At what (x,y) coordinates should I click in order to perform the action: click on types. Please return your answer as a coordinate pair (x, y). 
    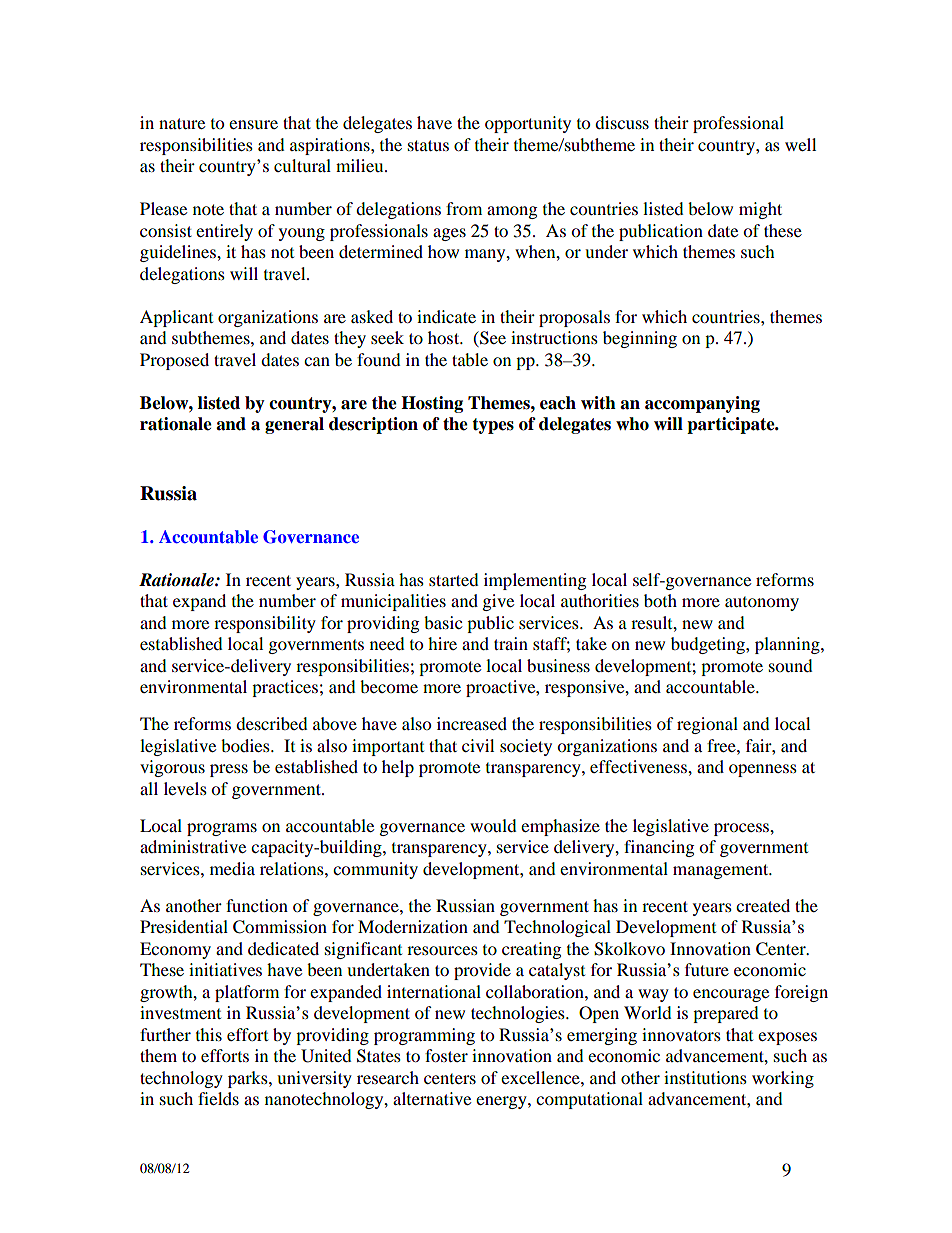
    Looking at the image, I should click on (493, 426).
